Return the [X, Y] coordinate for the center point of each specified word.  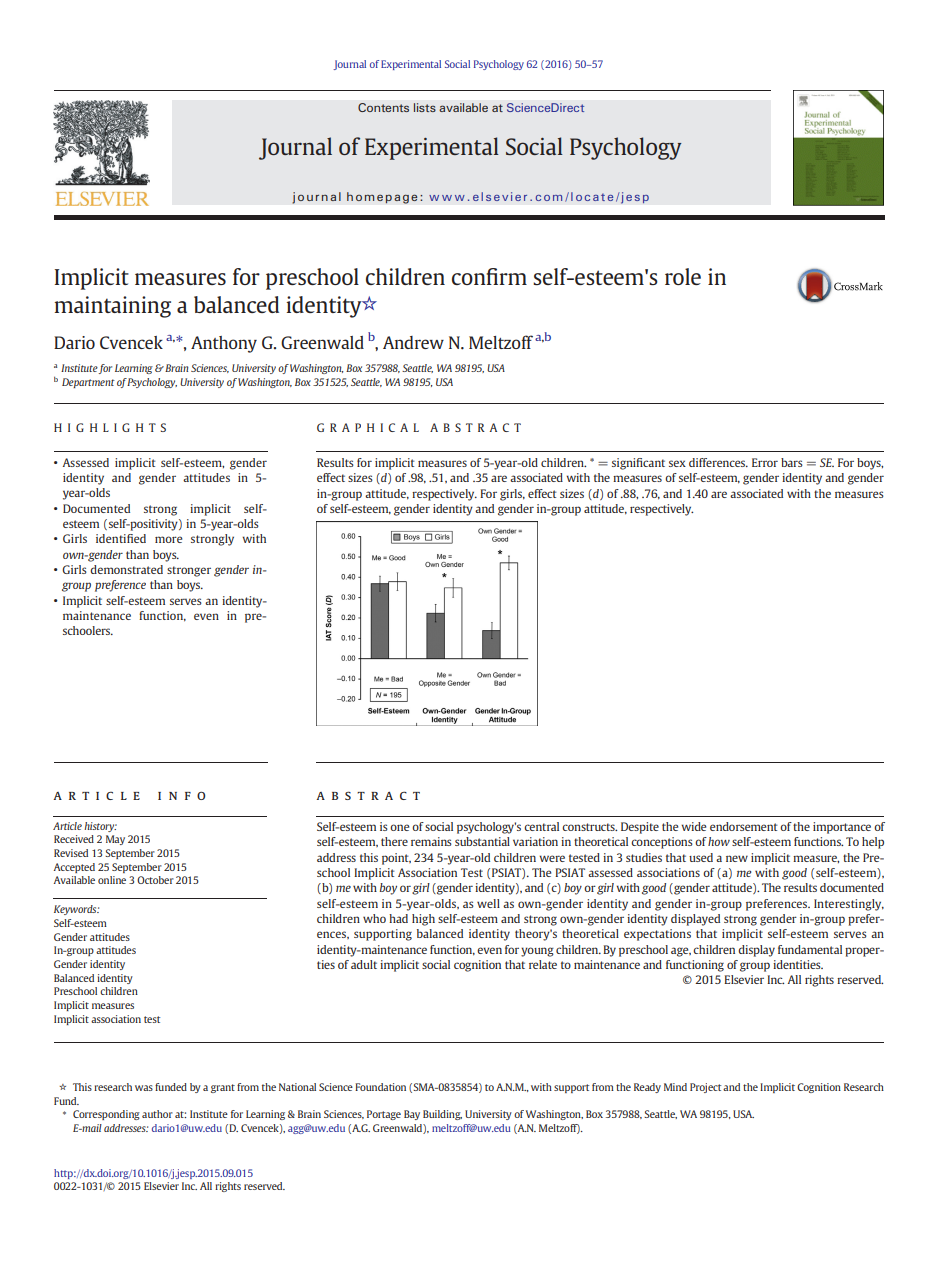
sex [677, 463]
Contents [383, 107]
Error [765, 462]
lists [425, 107]
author [157, 1114]
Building [442, 1115]
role [683, 276]
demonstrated [126, 569]
